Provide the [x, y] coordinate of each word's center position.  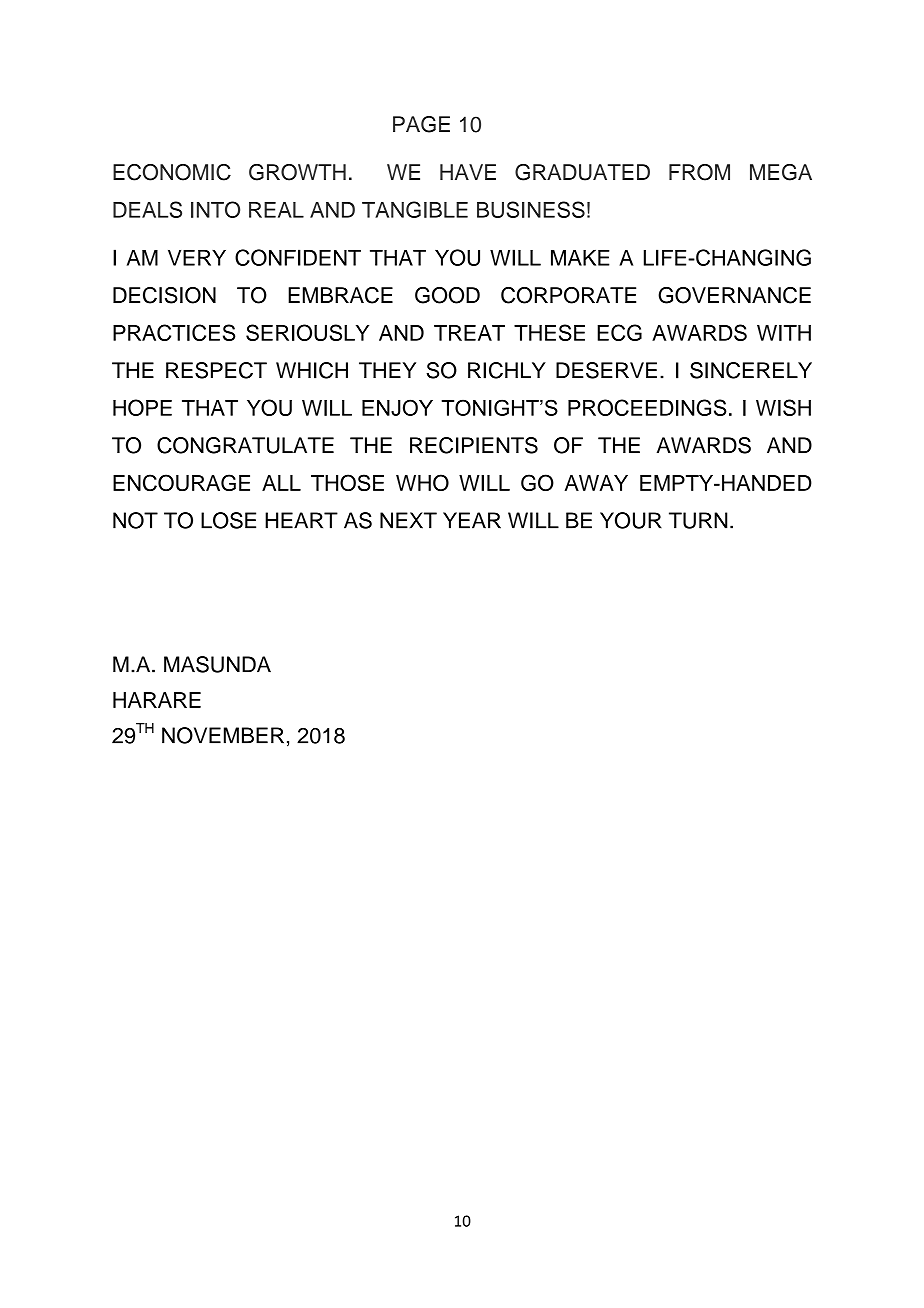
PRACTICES [174, 332]
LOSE [228, 520]
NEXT [408, 520]
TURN [698, 520]
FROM [699, 172]
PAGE [421, 124]
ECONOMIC [172, 172]
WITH [784, 333]
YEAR [472, 520]
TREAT [469, 333]
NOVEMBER [223, 735]
